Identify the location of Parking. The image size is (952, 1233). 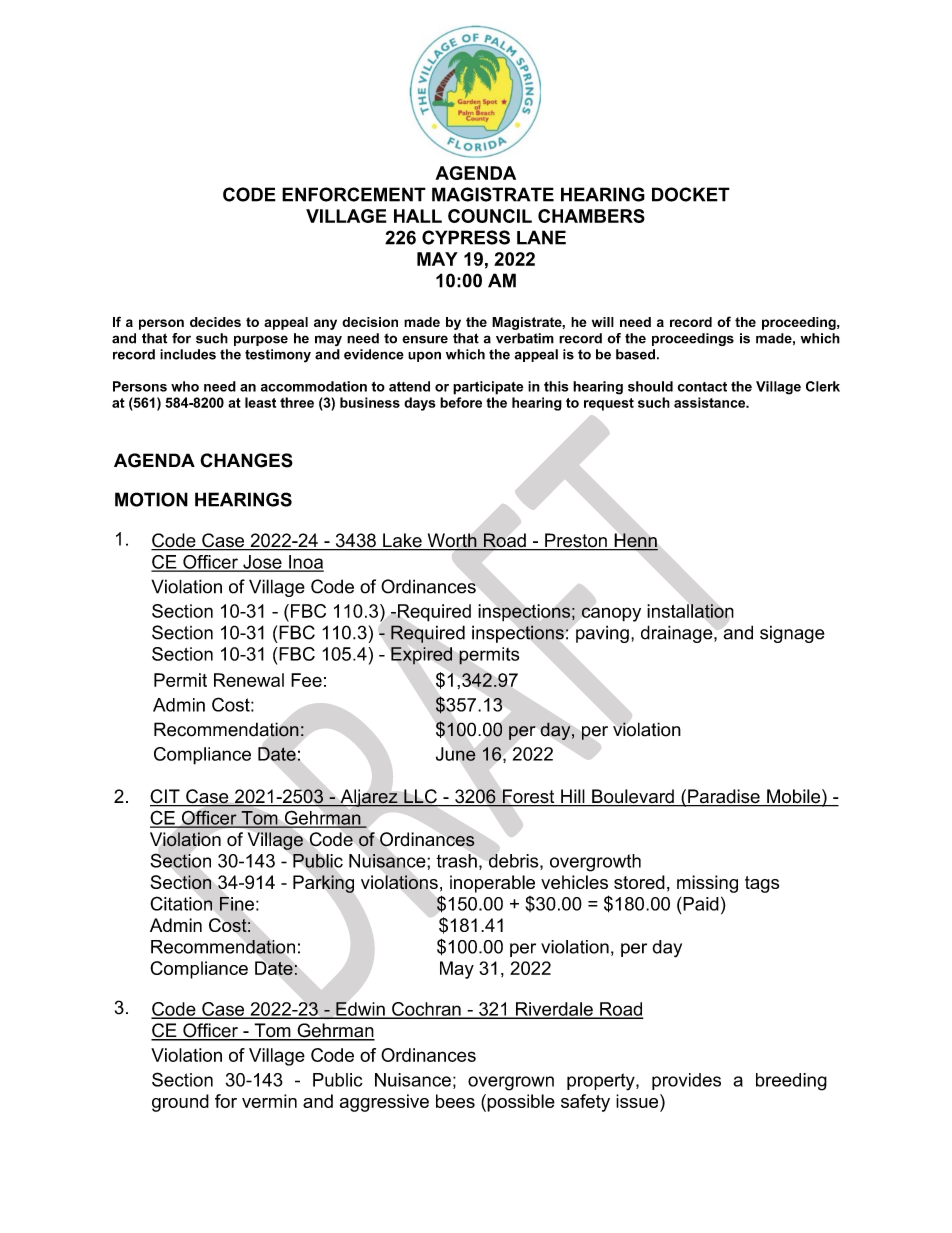
(323, 884).
